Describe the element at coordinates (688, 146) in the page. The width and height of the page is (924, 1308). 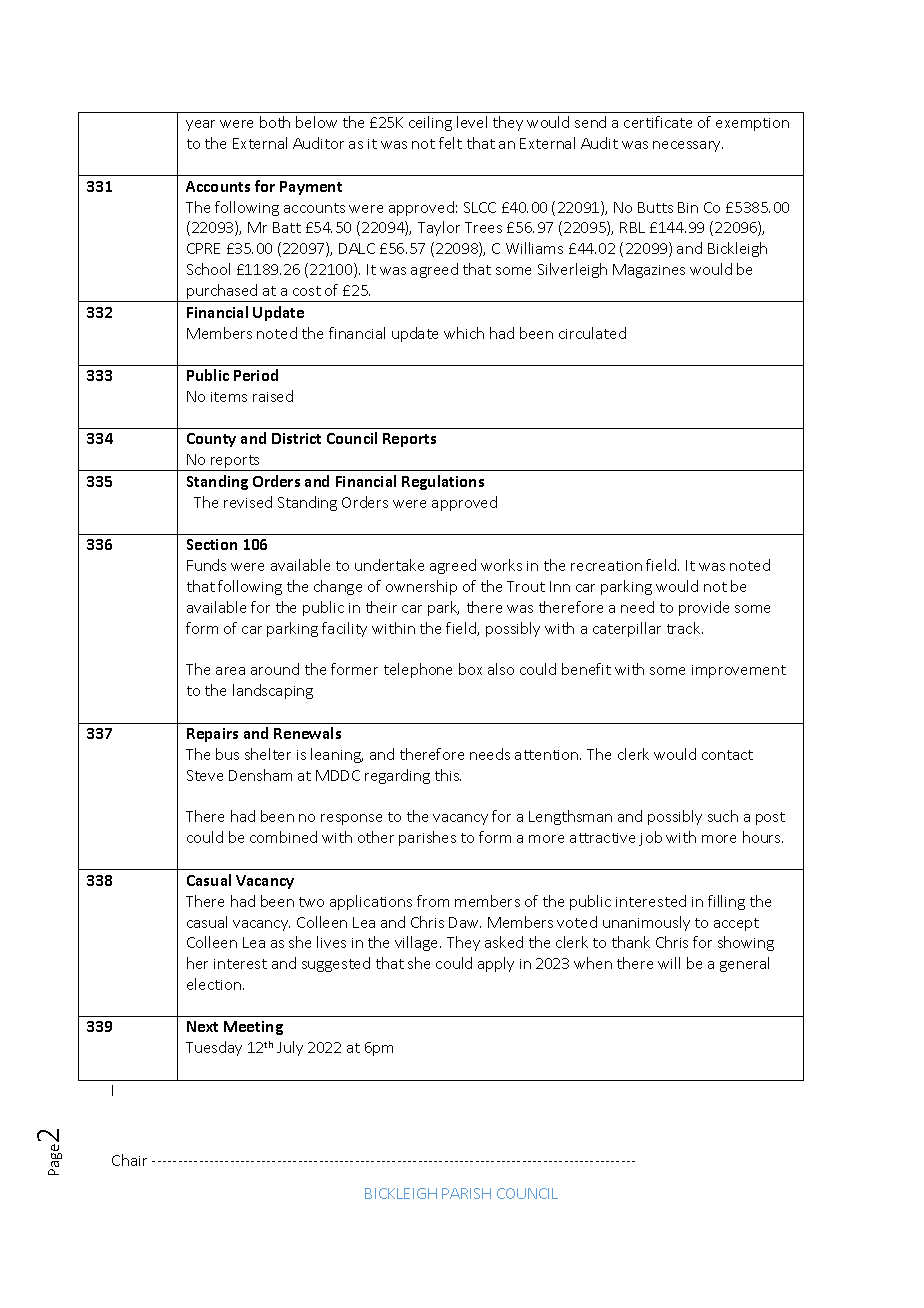
I see `necessary` at that location.
